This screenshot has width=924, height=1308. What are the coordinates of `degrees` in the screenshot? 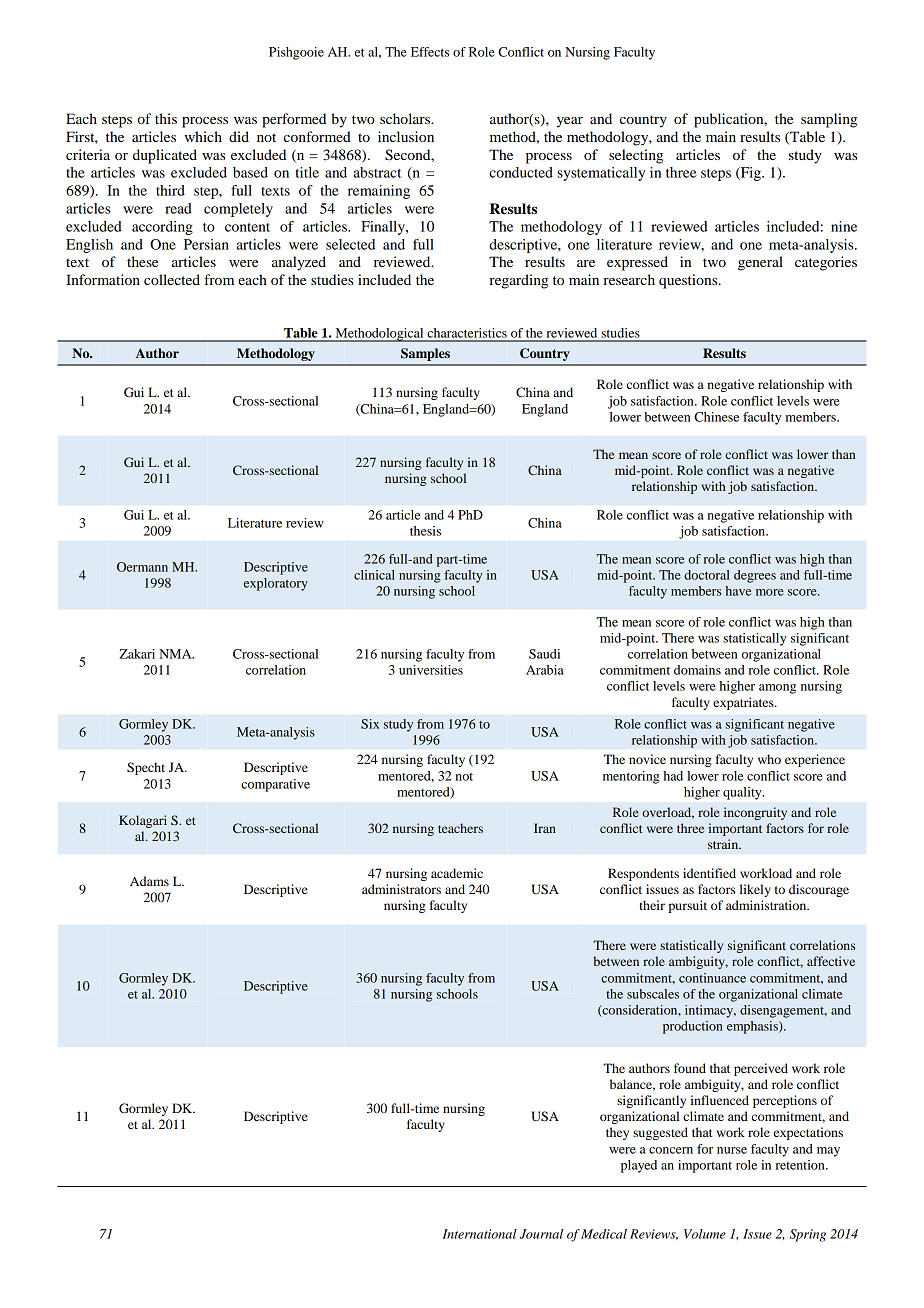 It's located at (755, 576).
